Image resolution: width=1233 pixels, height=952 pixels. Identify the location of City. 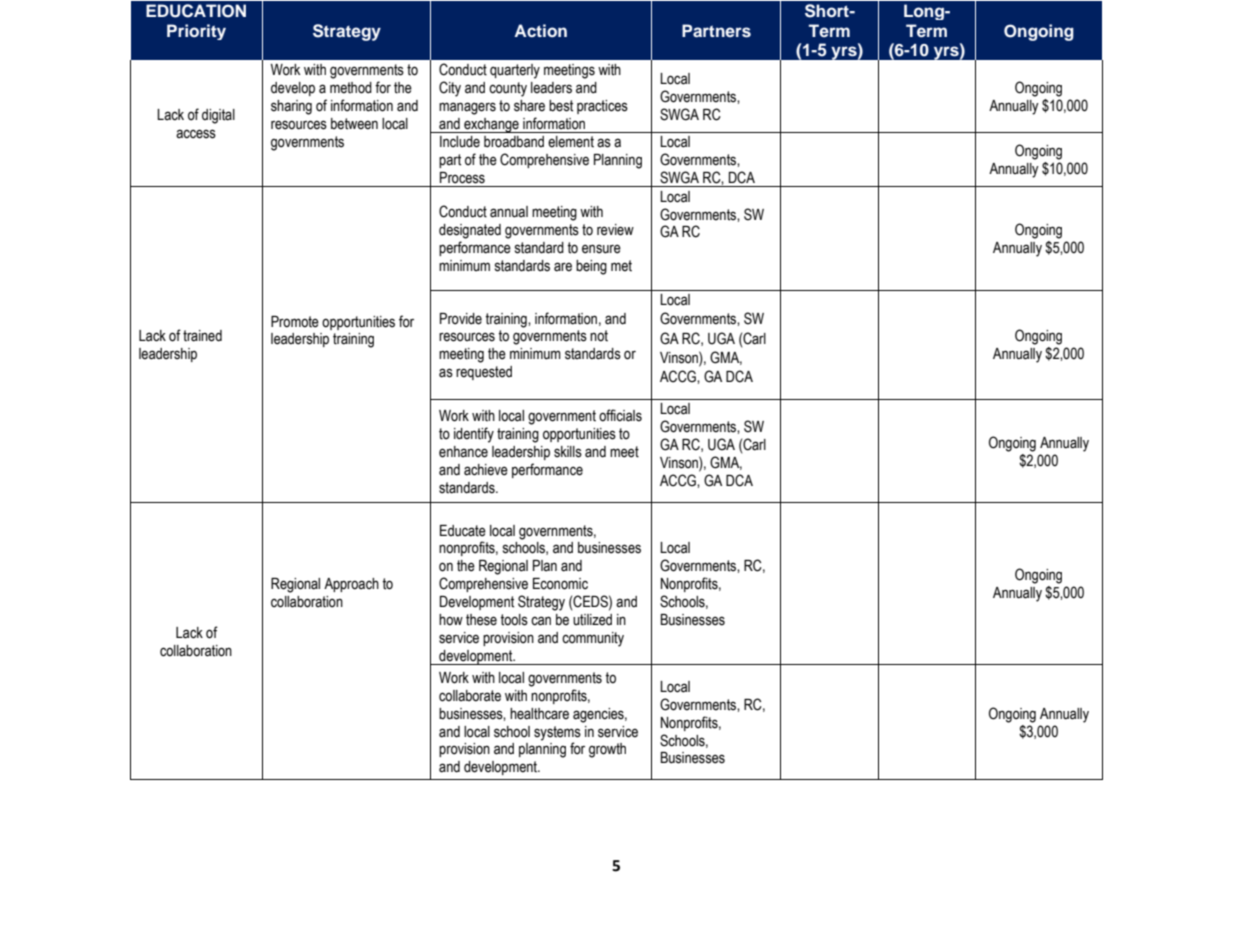
(450, 89).
